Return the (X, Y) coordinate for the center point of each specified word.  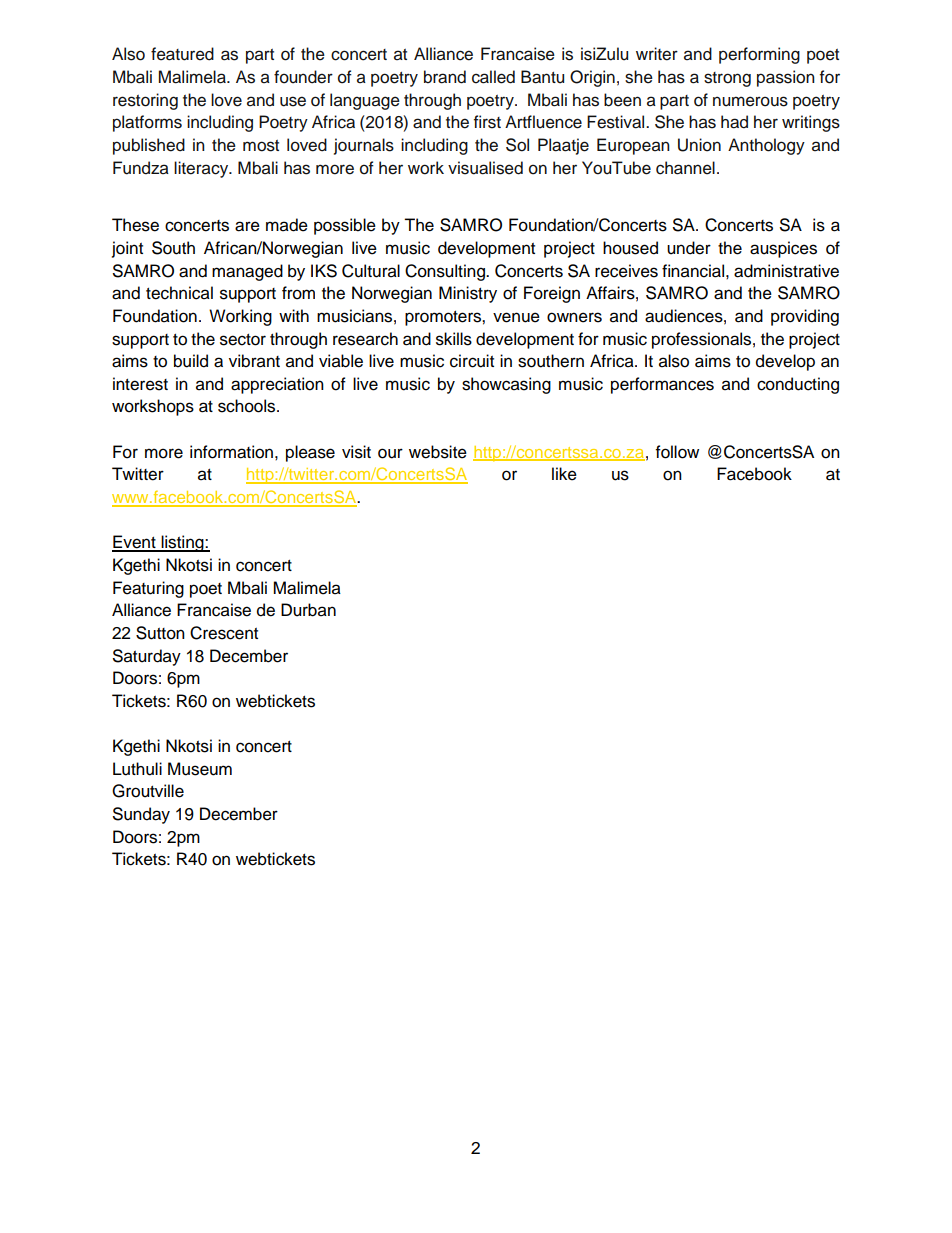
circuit (472, 361)
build (191, 361)
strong (727, 79)
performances (662, 385)
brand (445, 77)
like (564, 474)
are (247, 226)
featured (182, 54)
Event (135, 543)
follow (677, 452)
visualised (485, 168)
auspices (783, 249)
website (438, 452)
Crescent (224, 633)
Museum (200, 769)
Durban (308, 610)
